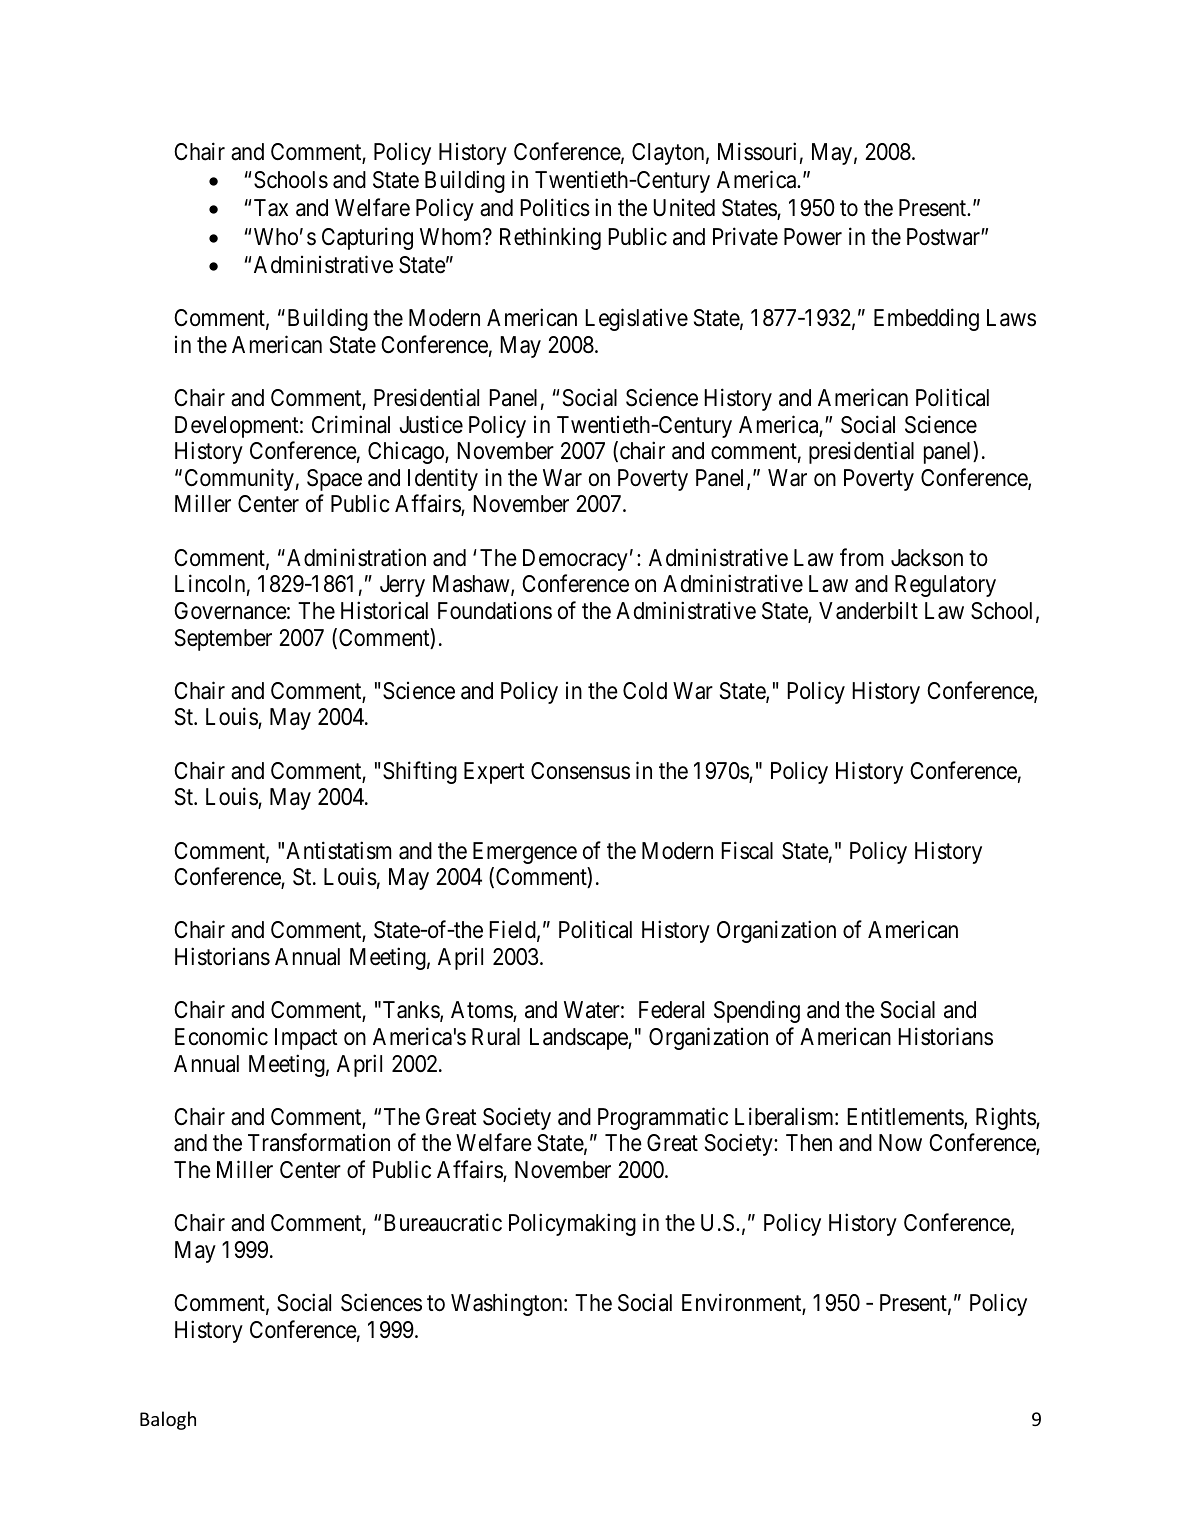  What do you see at coordinates (525, 853) in the screenshot?
I see `Emergence` at bounding box center [525, 853].
